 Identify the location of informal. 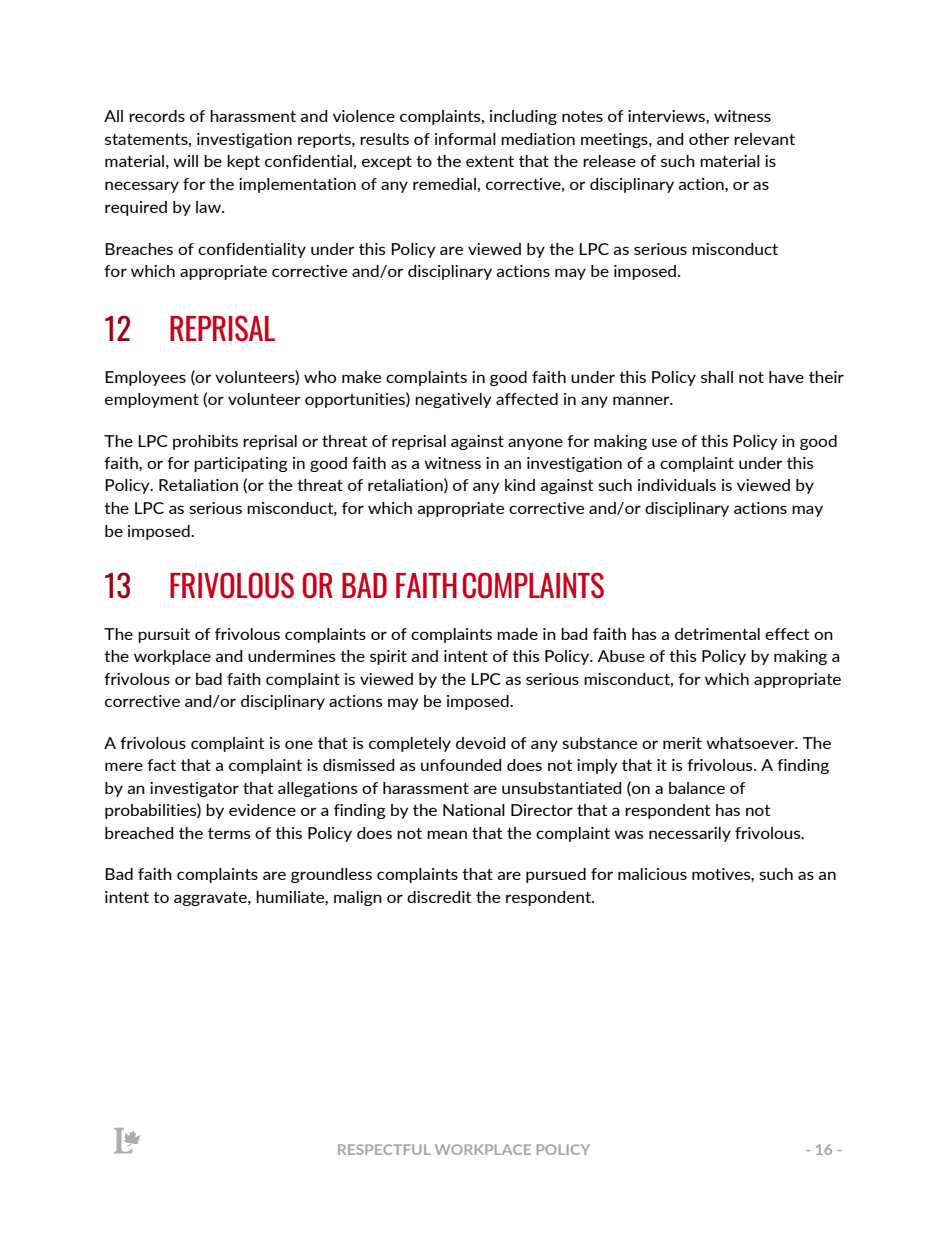
(465, 139).
